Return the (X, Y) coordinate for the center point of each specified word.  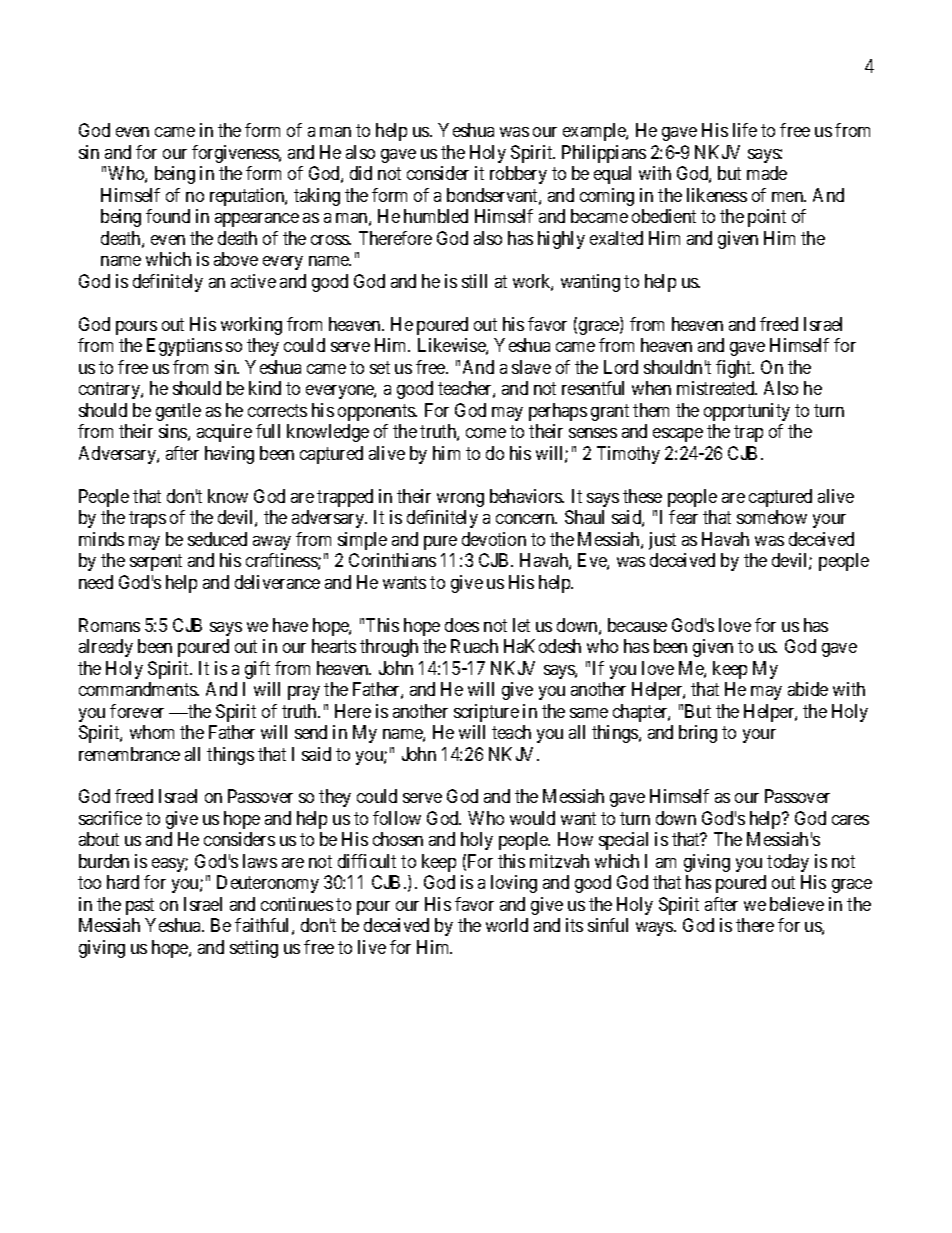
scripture (486, 713)
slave (531, 367)
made (767, 173)
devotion (494, 539)
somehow (772, 517)
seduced (217, 539)
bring (698, 734)
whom (152, 732)
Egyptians (184, 347)
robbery (518, 175)
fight (735, 369)
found (168, 216)
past (140, 906)
